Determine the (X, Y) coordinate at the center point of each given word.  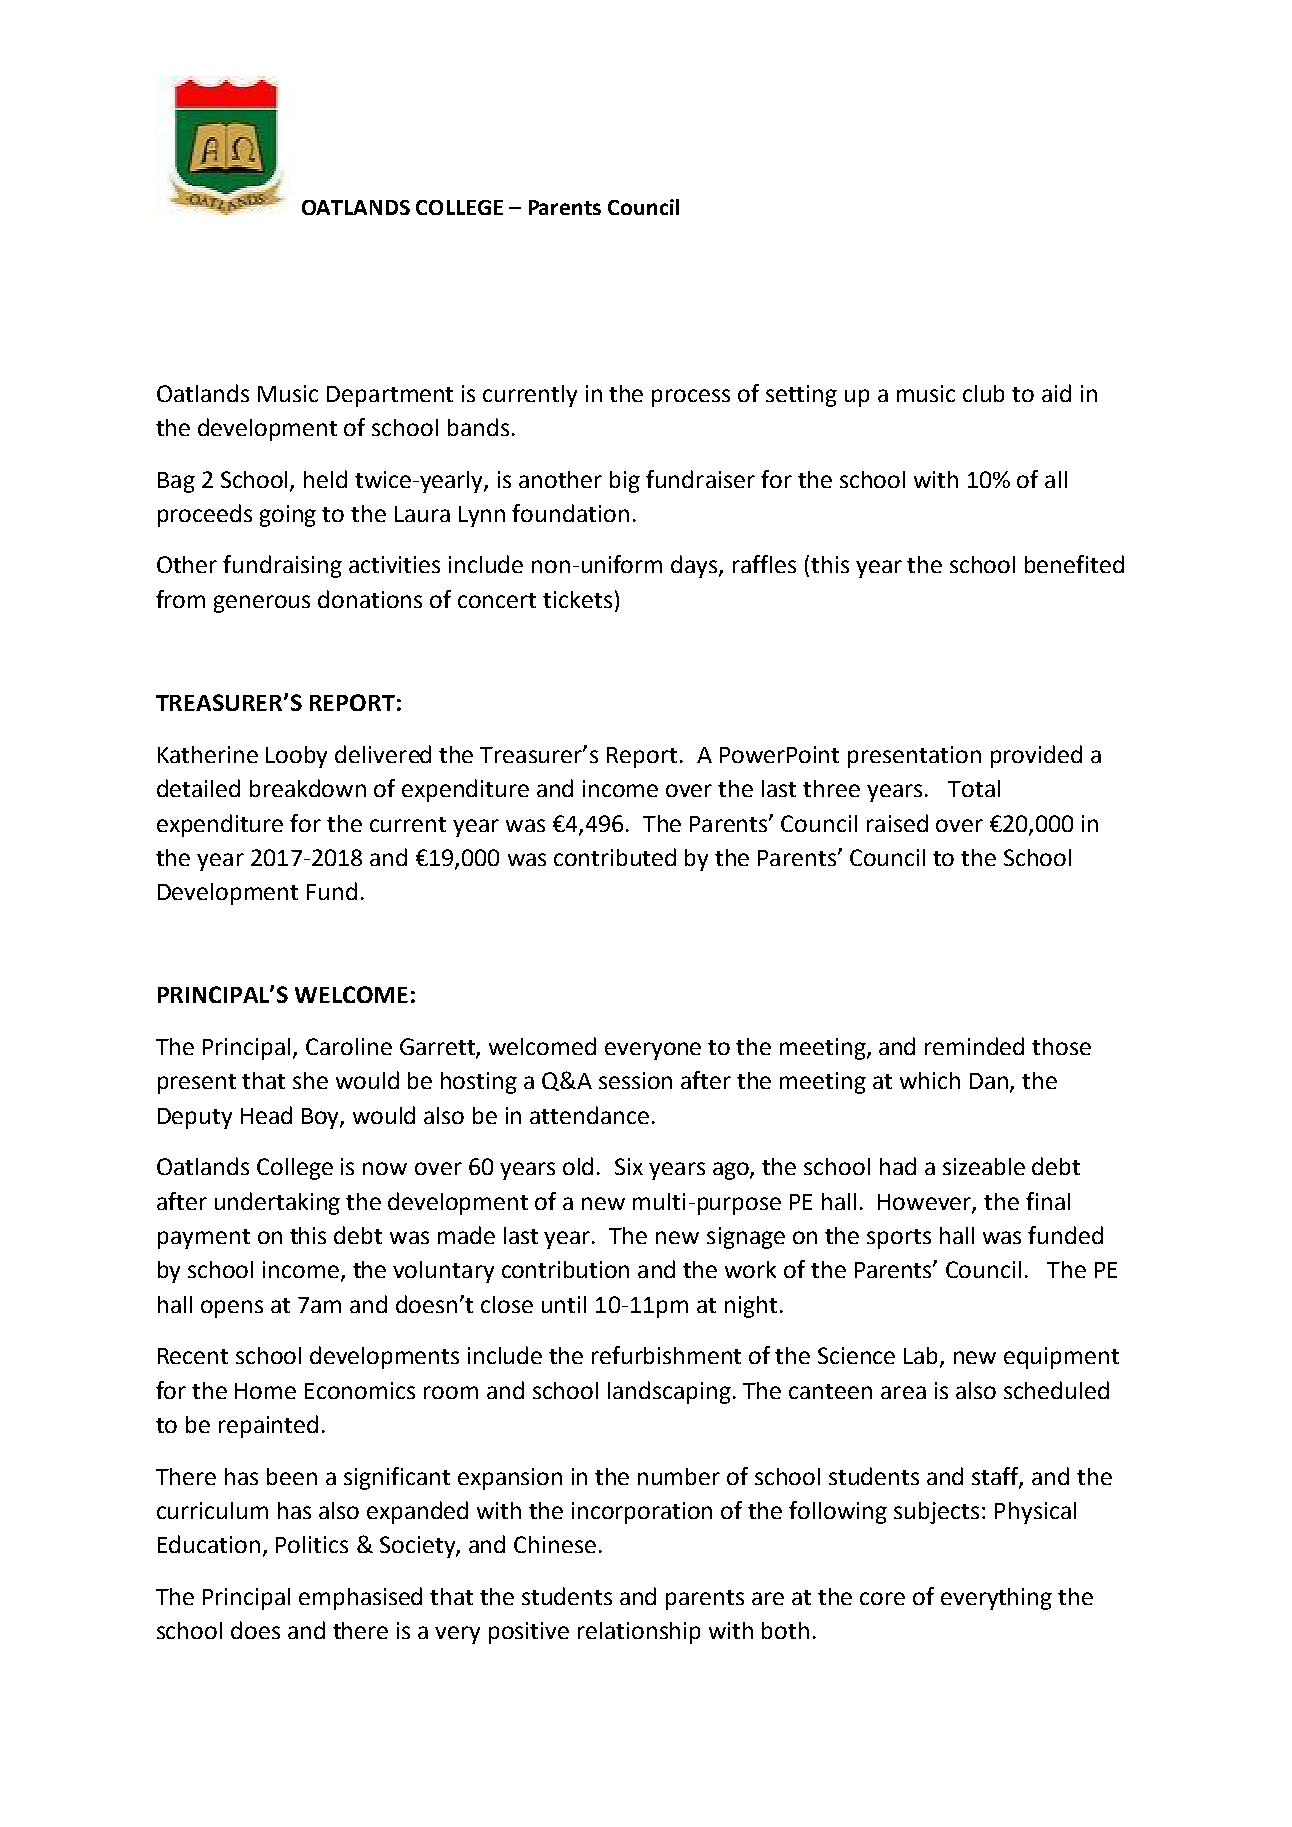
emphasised (360, 1598)
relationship (639, 1633)
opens (232, 1309)
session (635, 1080)
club (983, 393)
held (325, 479)
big (625, 482)
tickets (577, 599)
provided (1036, 756)
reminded (974, 1046)
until (564, 1304)
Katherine (208, 754)
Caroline (349, 1046)
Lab (922, 1357)
